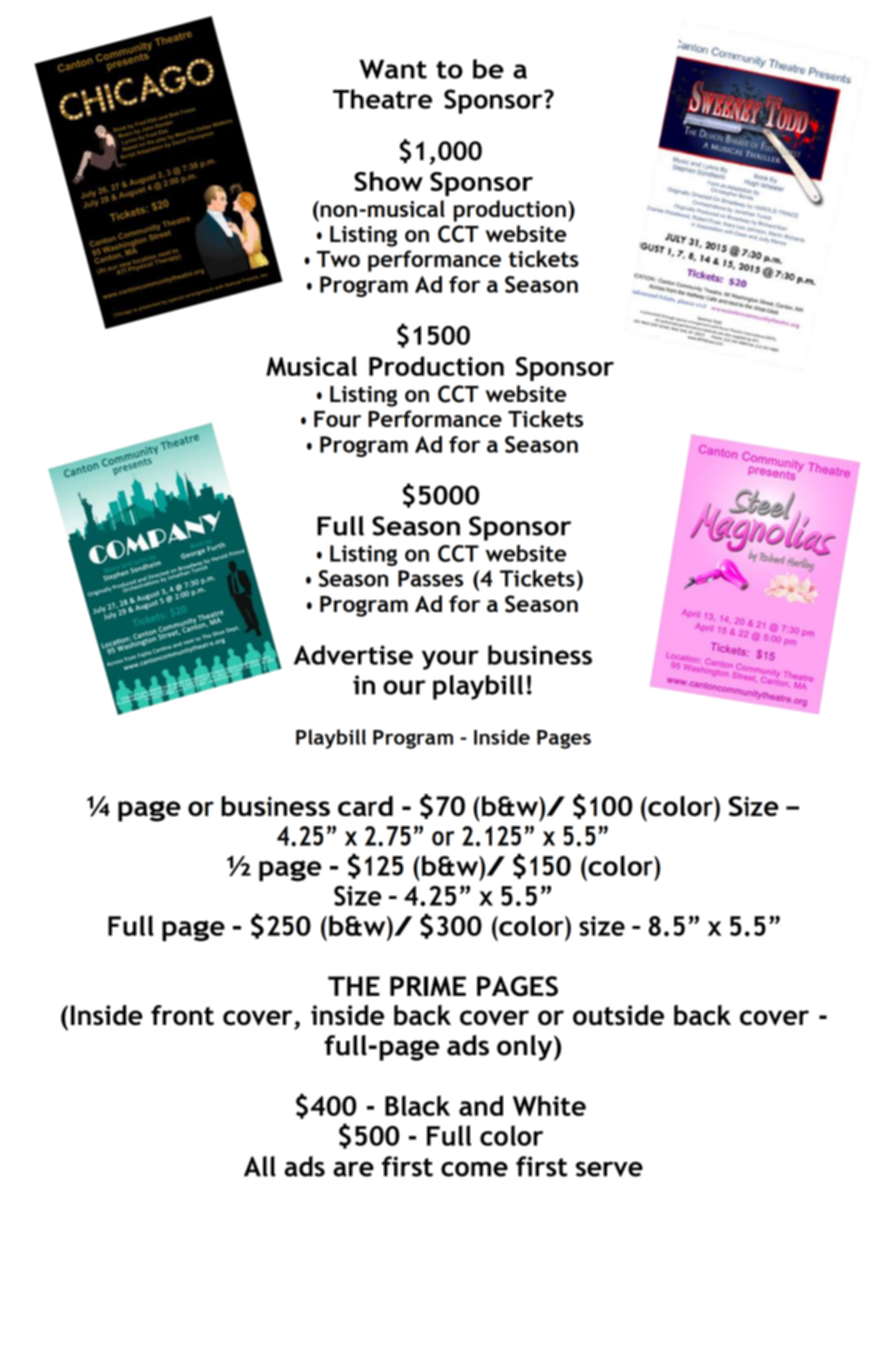  What do you see at coordinates (353, 655) in the document?
I see `Advertise` at bounding box center [353, 655].
